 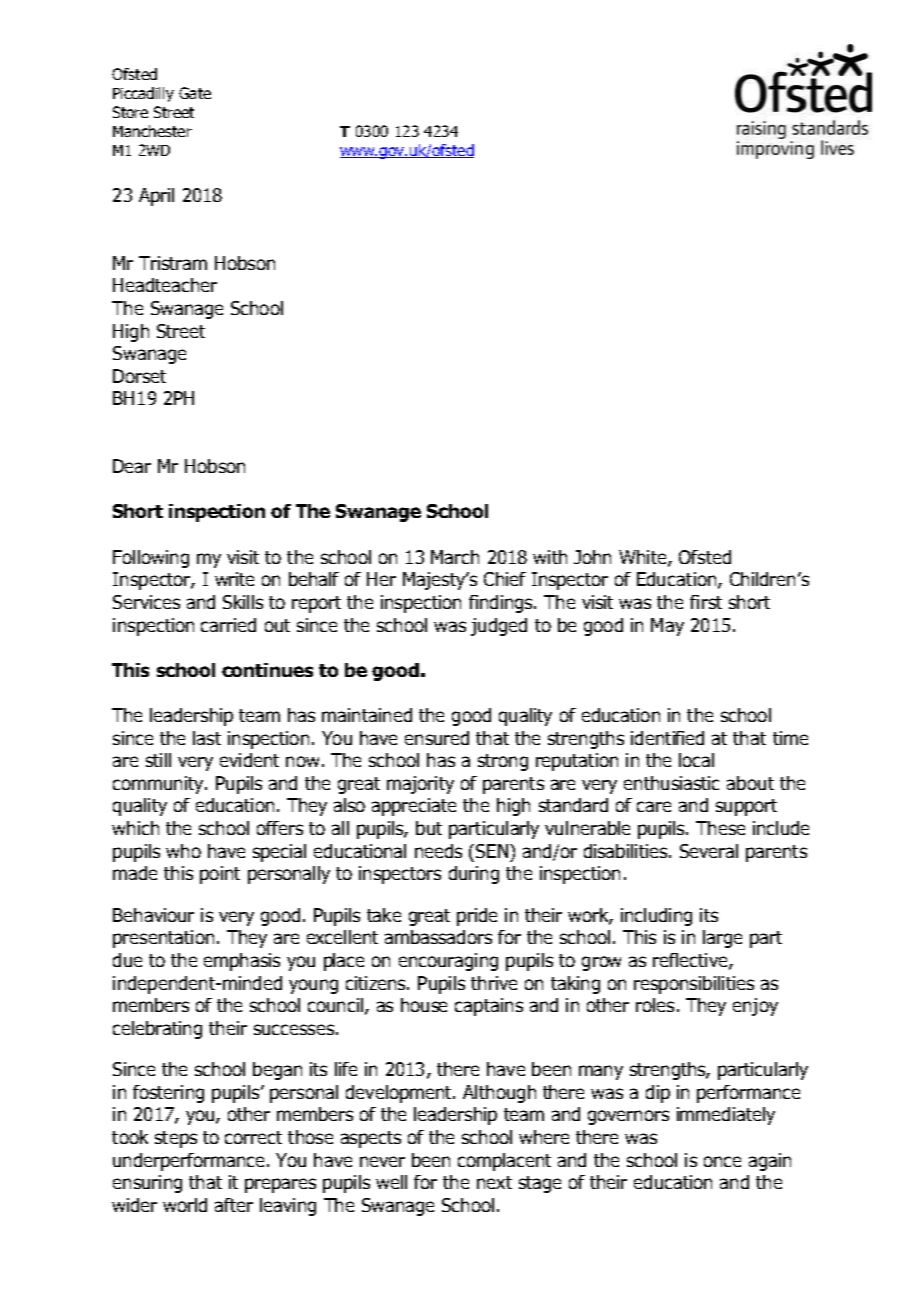 What do you see at coordinates (195, 93) in the page?
I see `Gate` at bounding box center [195, 93].
